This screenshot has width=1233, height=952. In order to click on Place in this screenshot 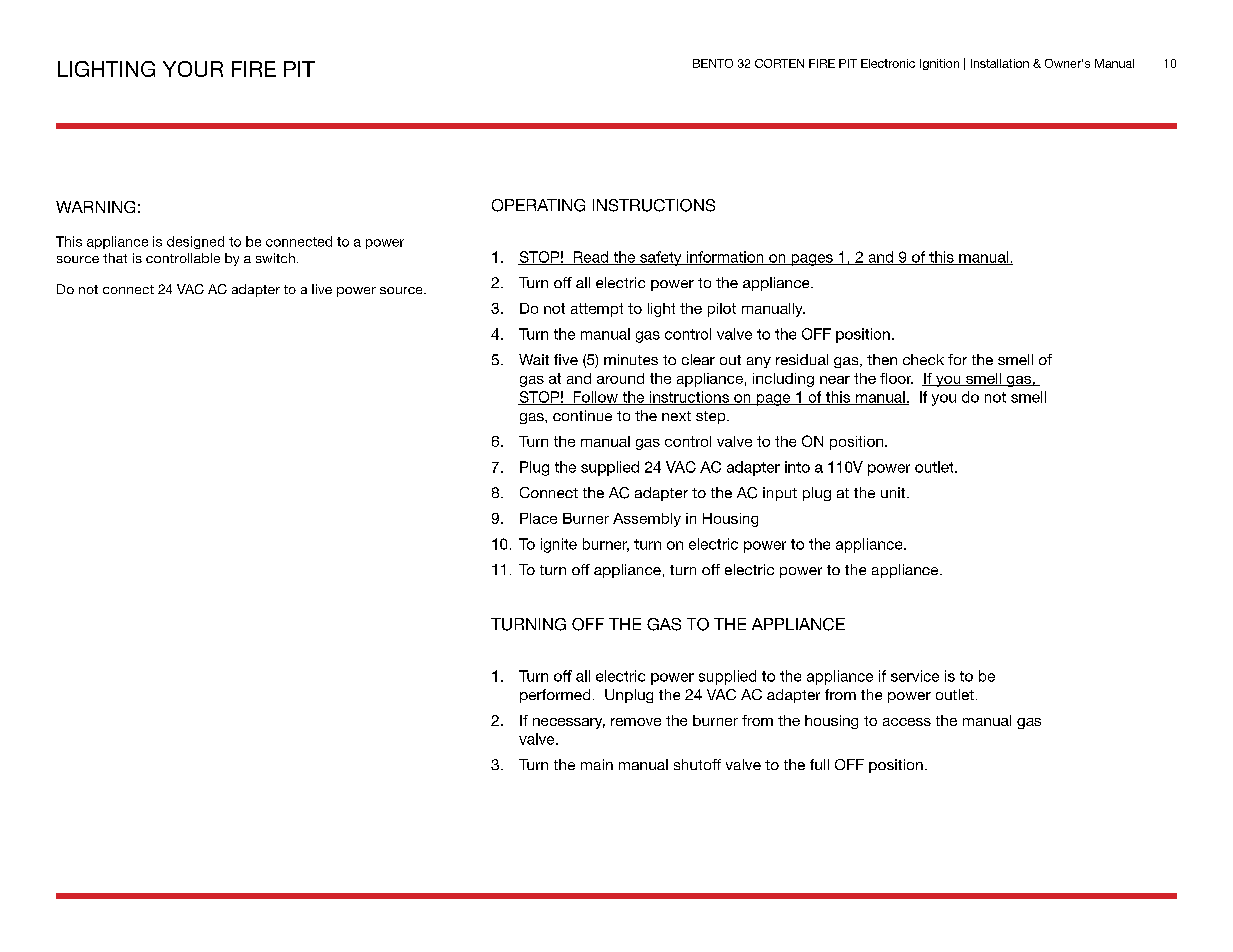, I will do `click(538, 518)`.
